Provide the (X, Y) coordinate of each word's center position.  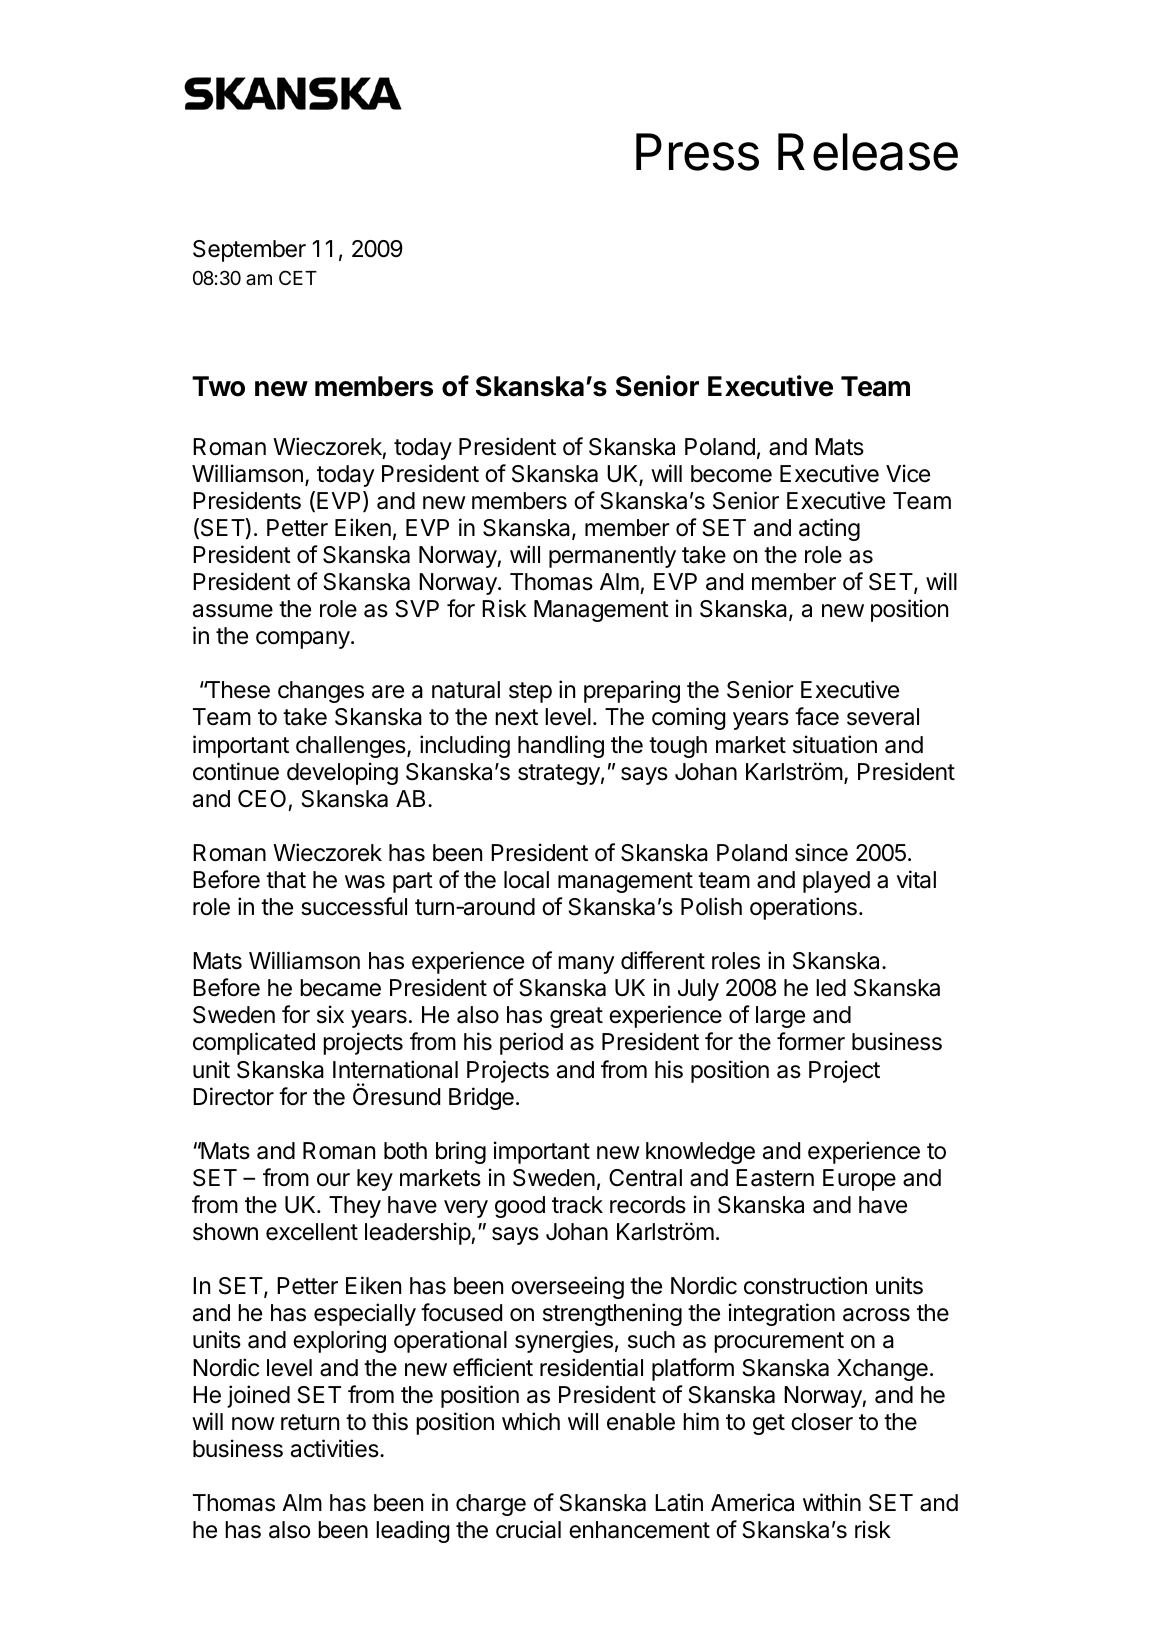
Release (868, 152)
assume (233, 611)
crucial (528, 1529)
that (286, 880)
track (577, 1205)
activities (336, 1448)
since (821, 852)
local (526, 880)
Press (697, 152)
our (333, 1180)
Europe (859, 1180)
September (249, 251)
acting (829, 529)
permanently (612, 557)
